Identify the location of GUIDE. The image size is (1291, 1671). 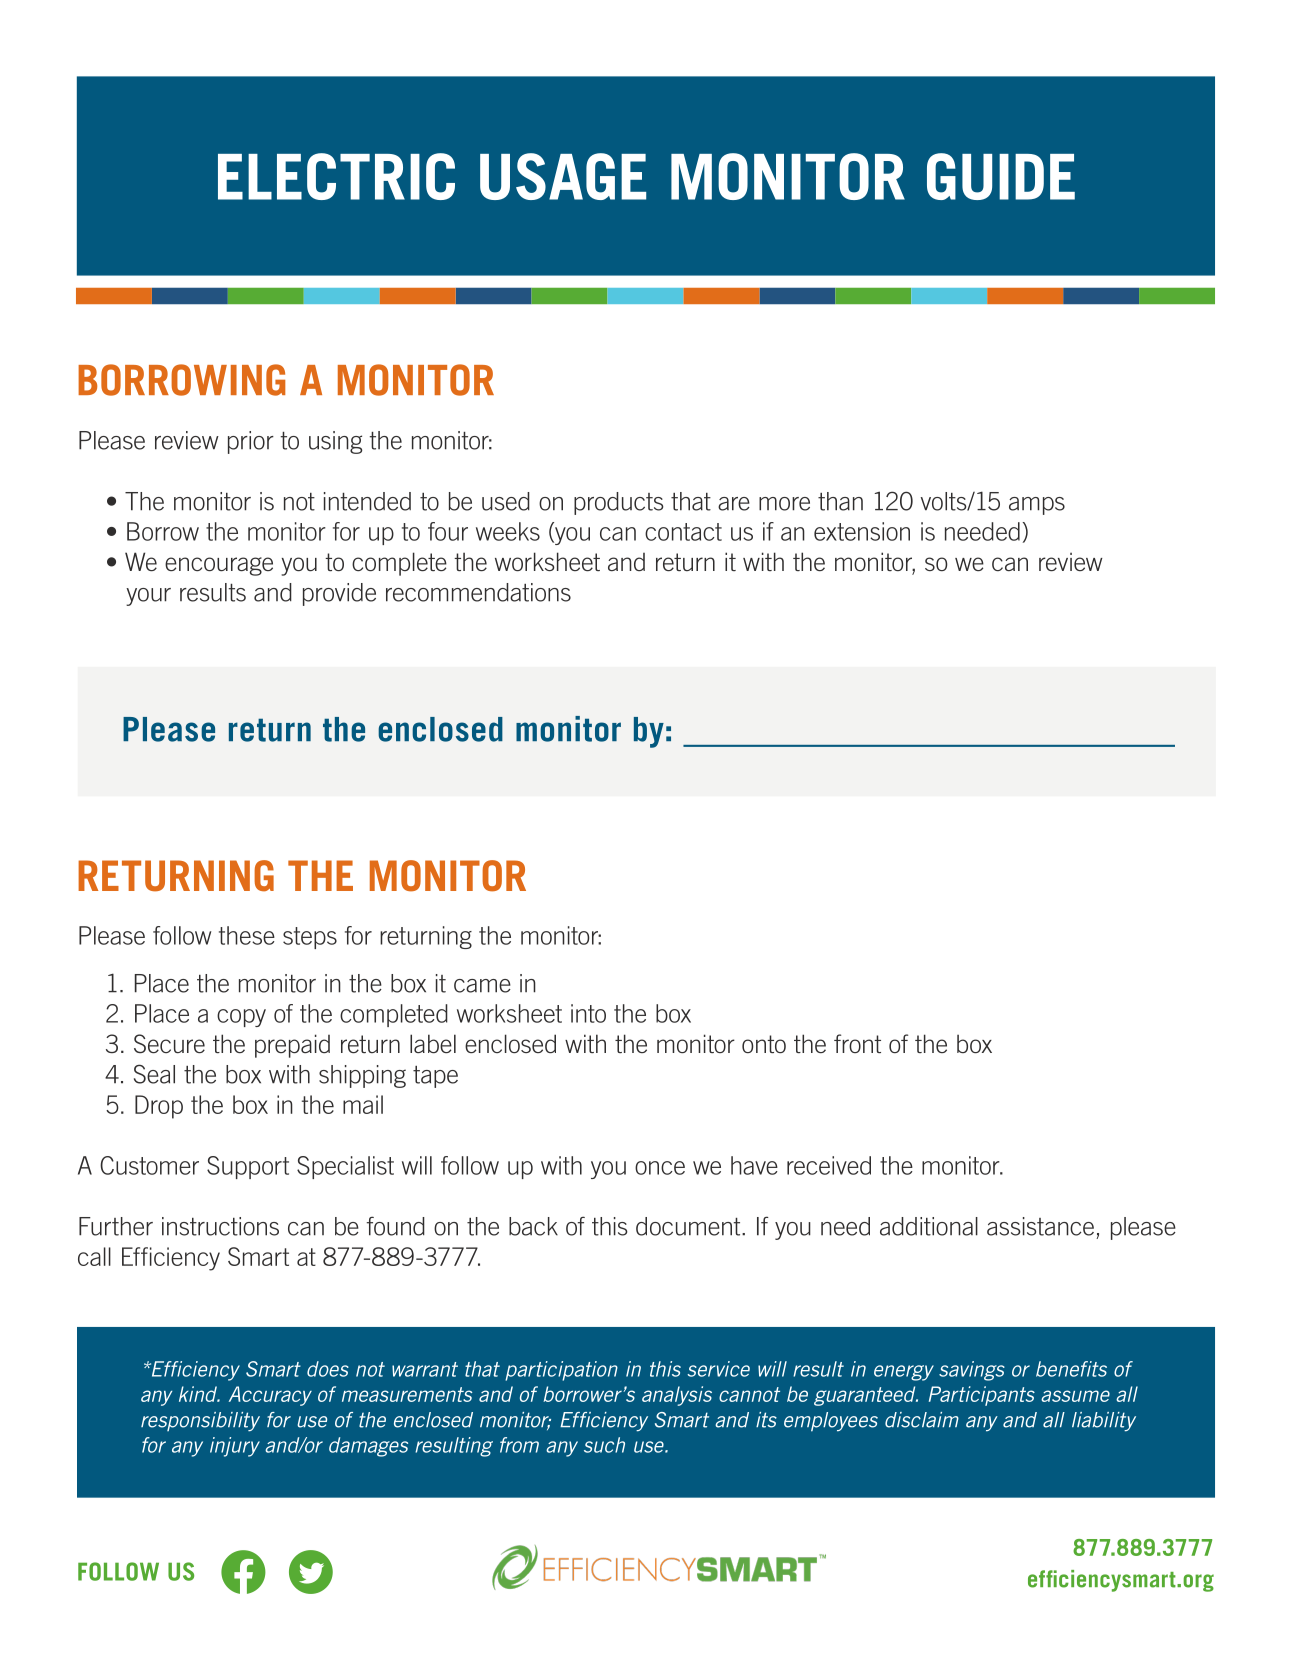
(1001, 176).
